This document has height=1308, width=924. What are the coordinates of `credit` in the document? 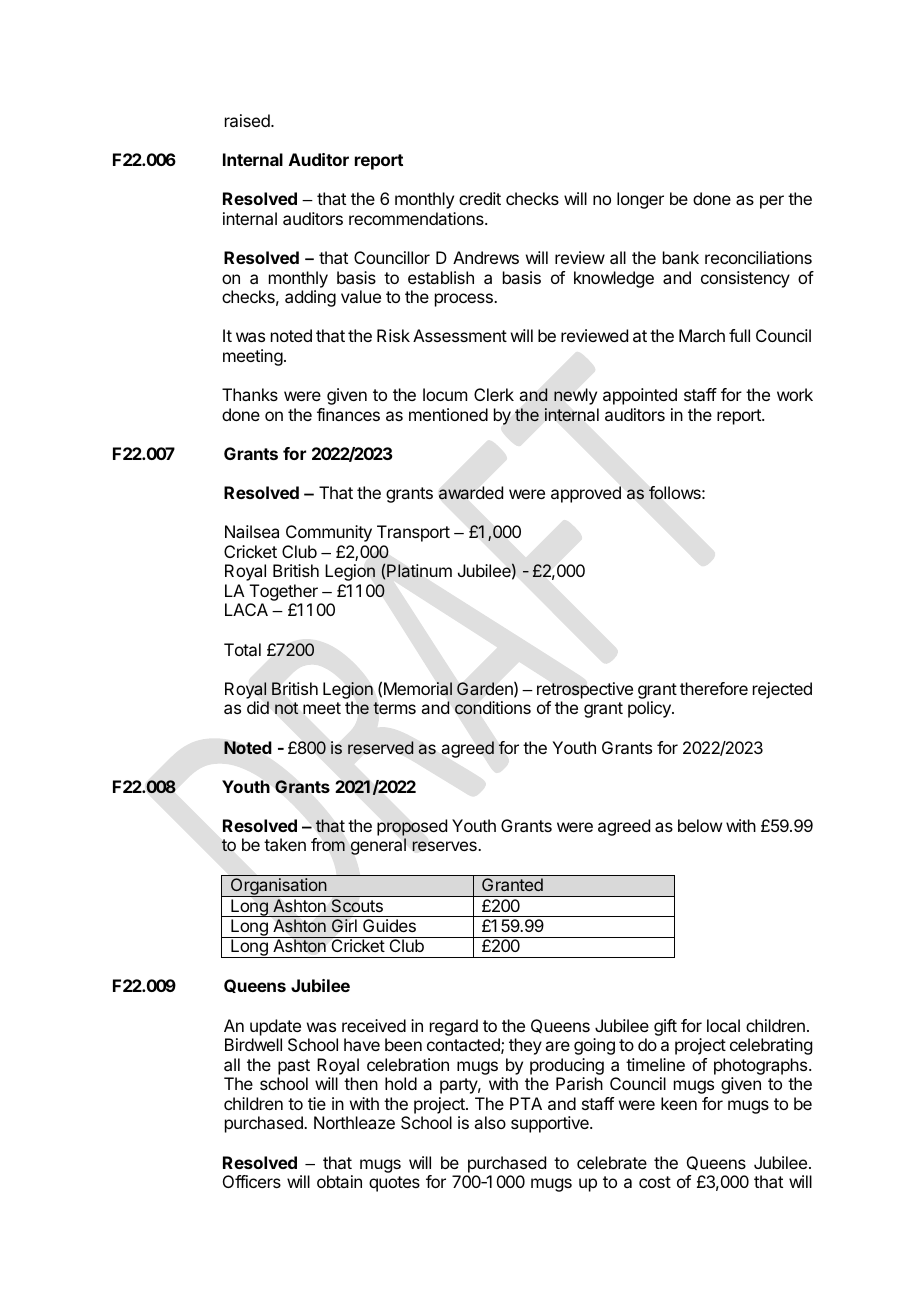 It's located at (480, 198).
